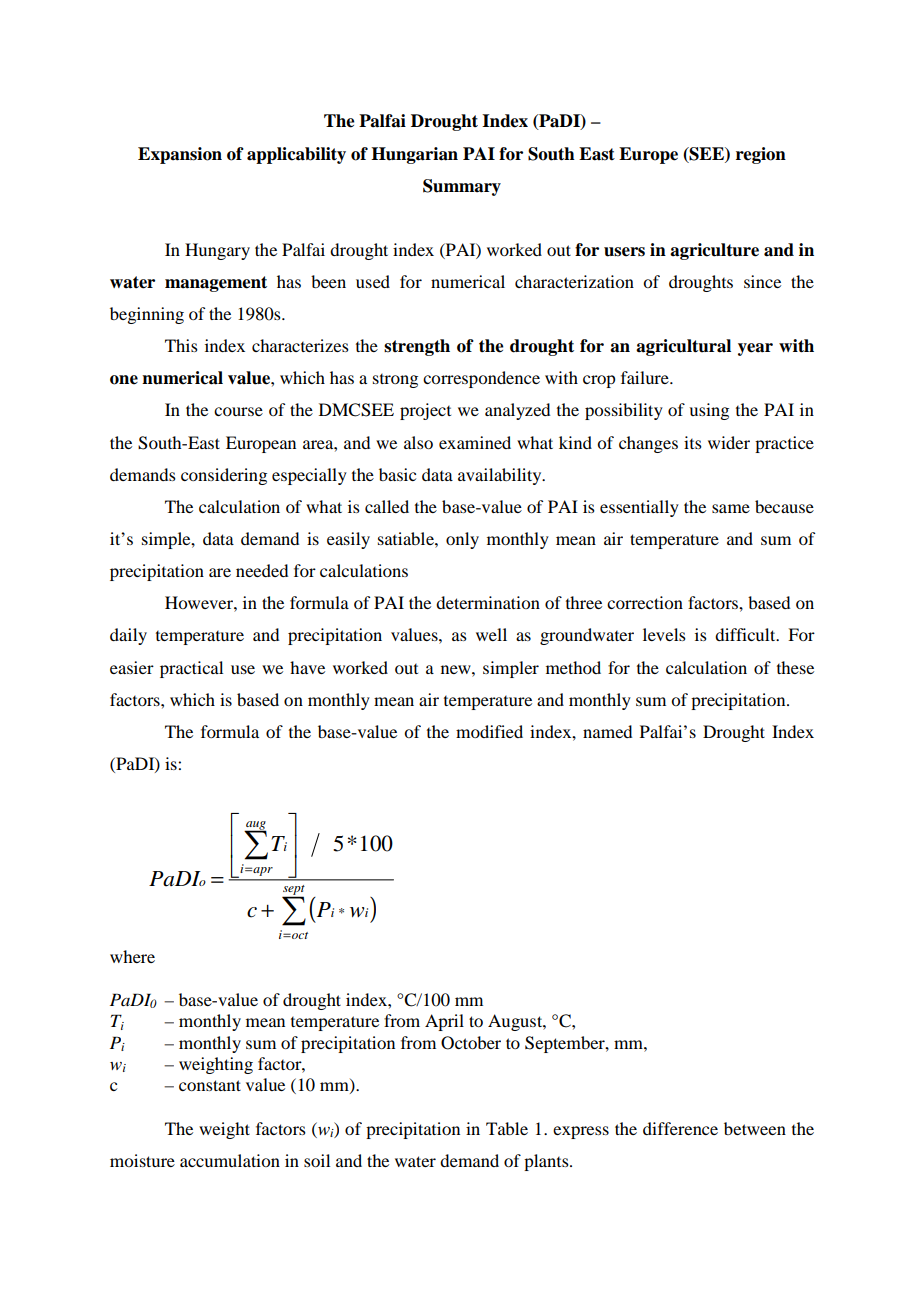 This image has width=924, height=1308. I want to click on well, so click(491, 634).
